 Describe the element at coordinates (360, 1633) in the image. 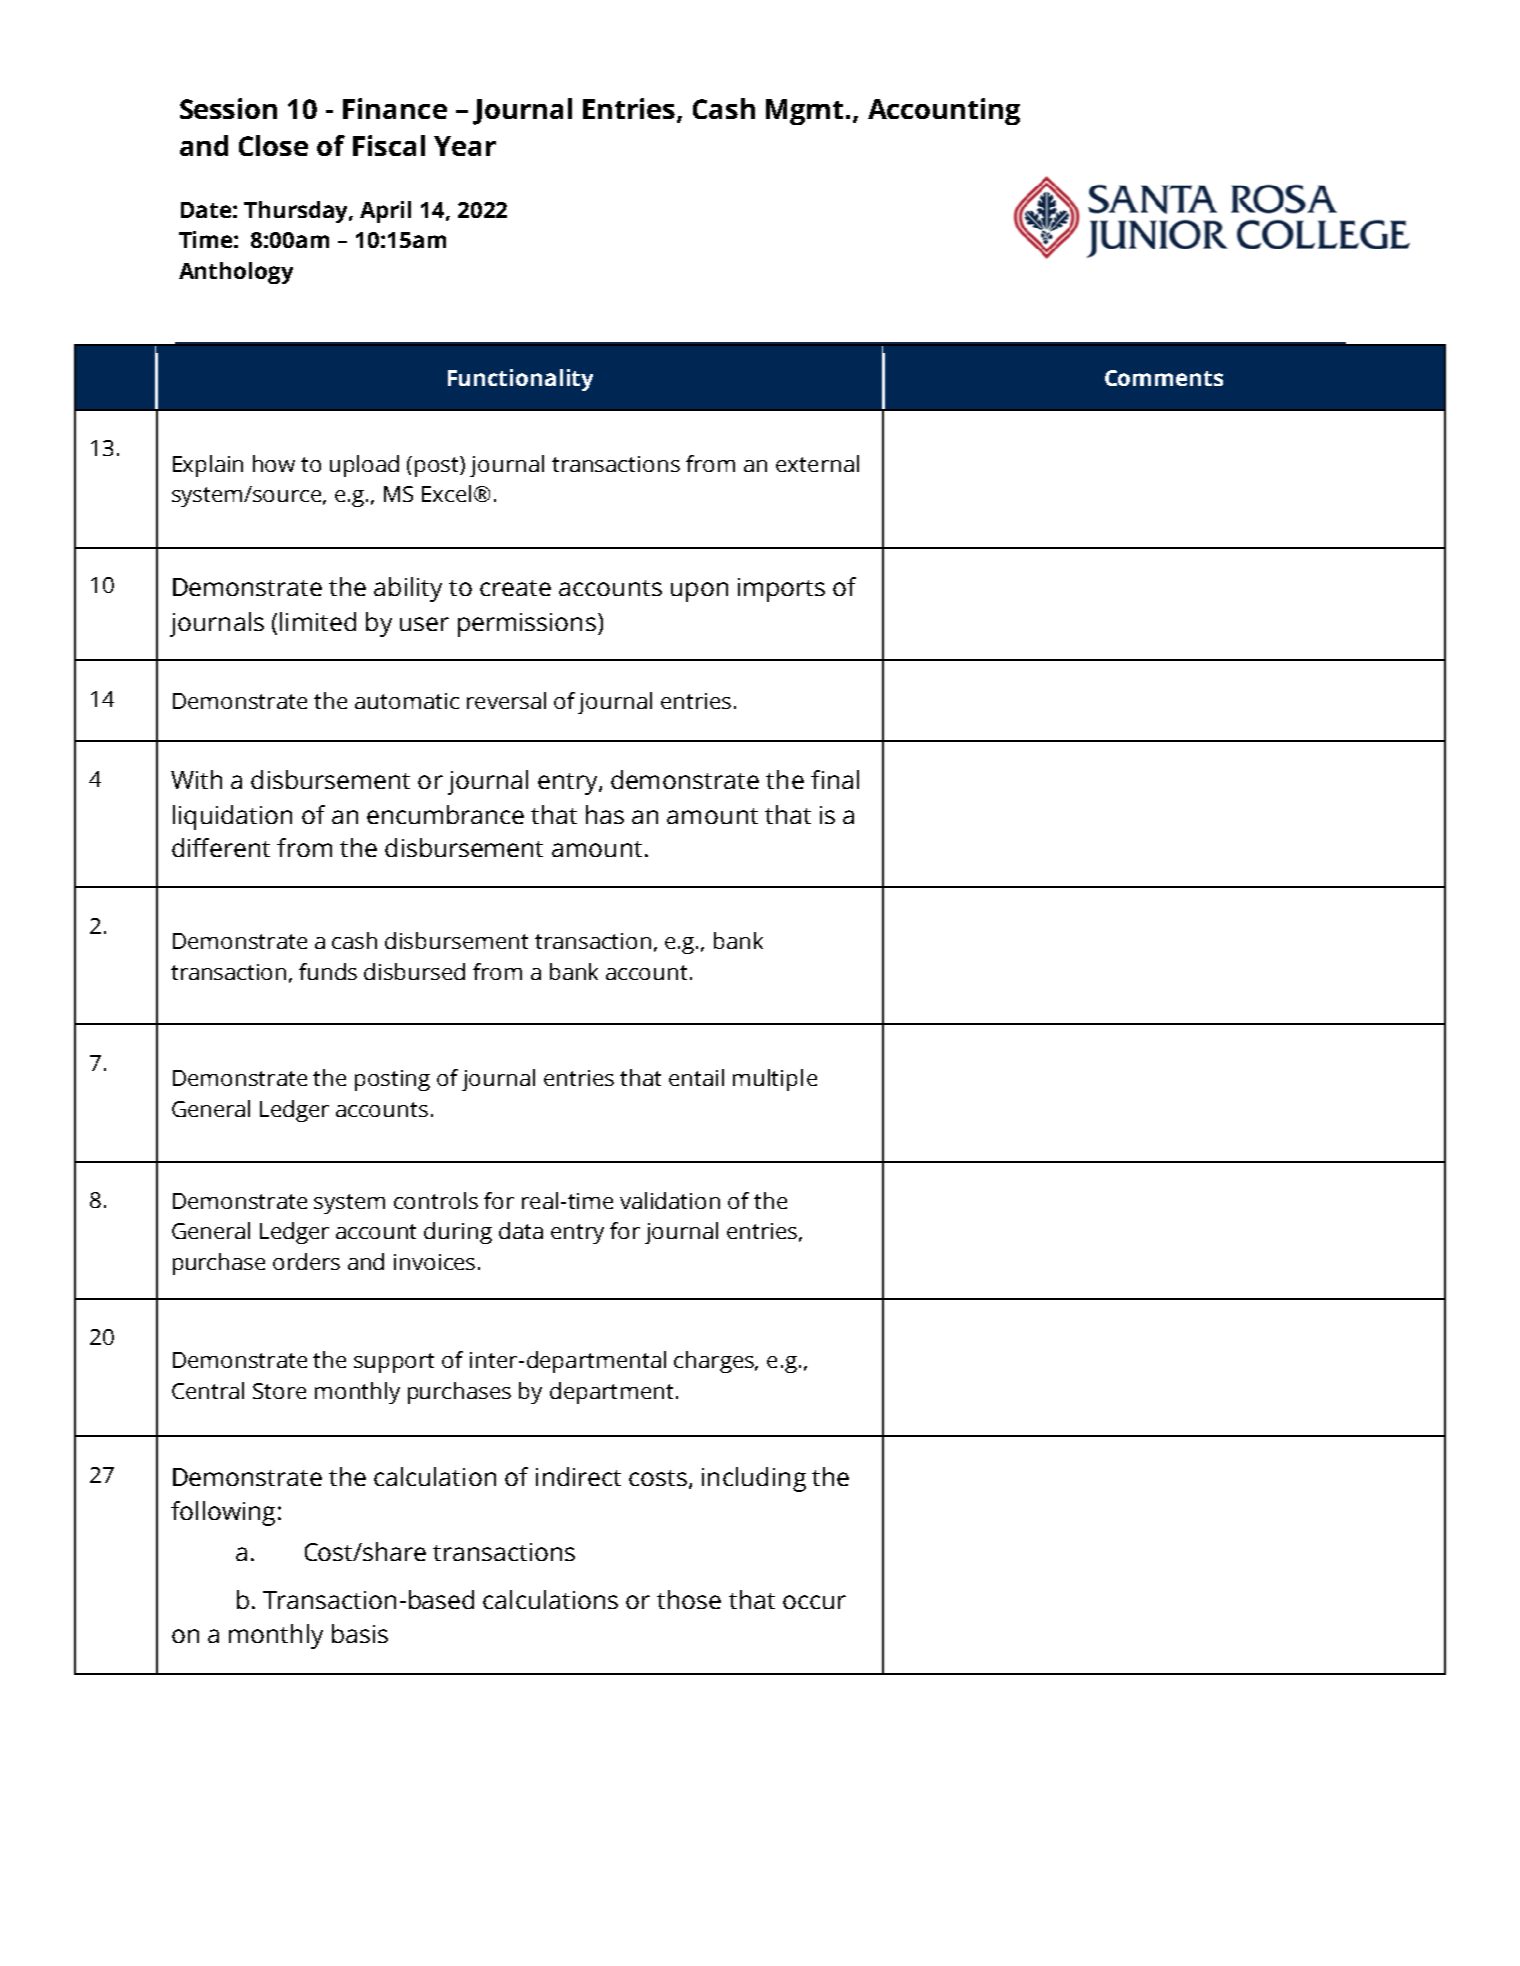

I see `basis` at that location.
